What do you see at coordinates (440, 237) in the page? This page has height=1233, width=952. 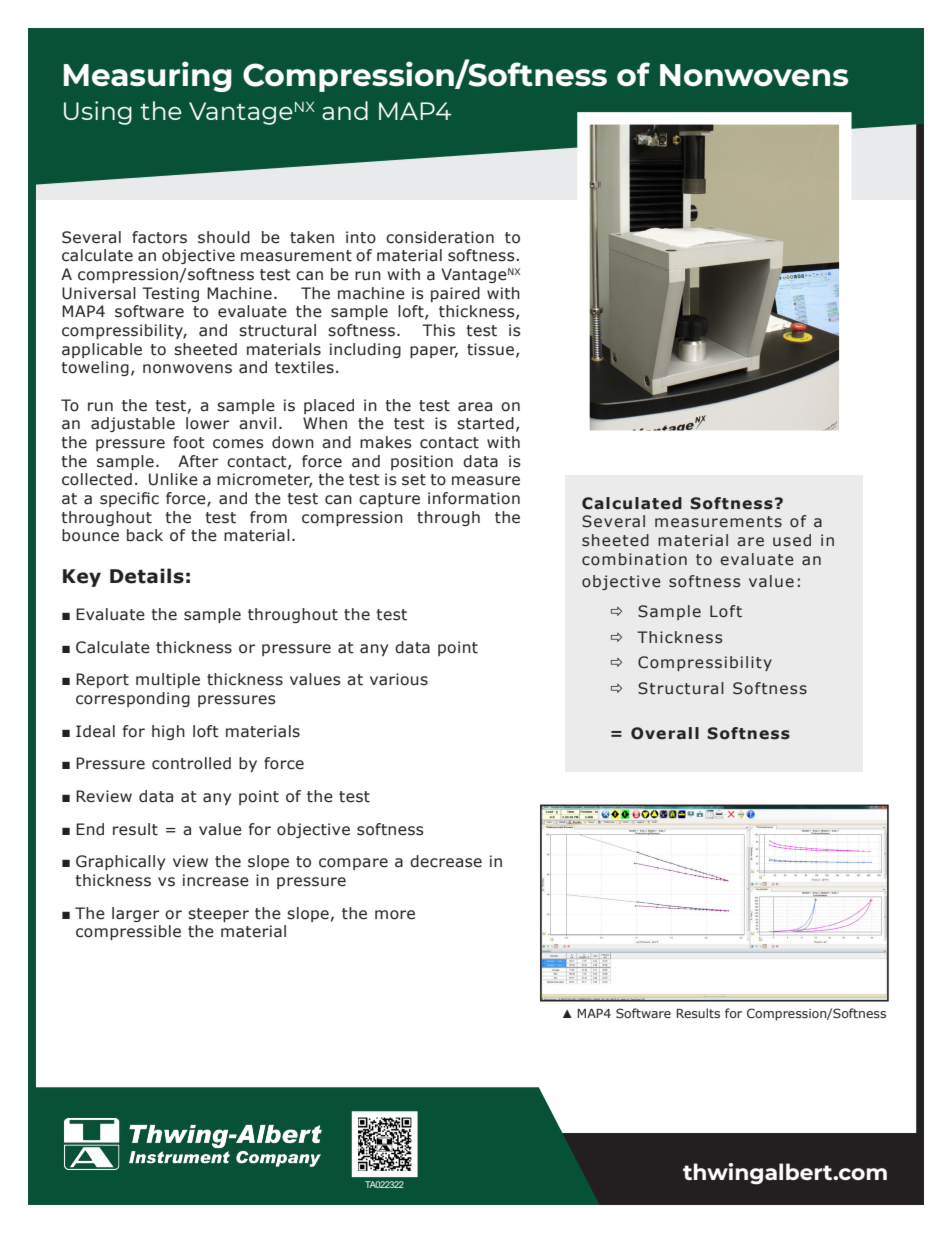 I see `consideration` at bounding box center [440, 237].
